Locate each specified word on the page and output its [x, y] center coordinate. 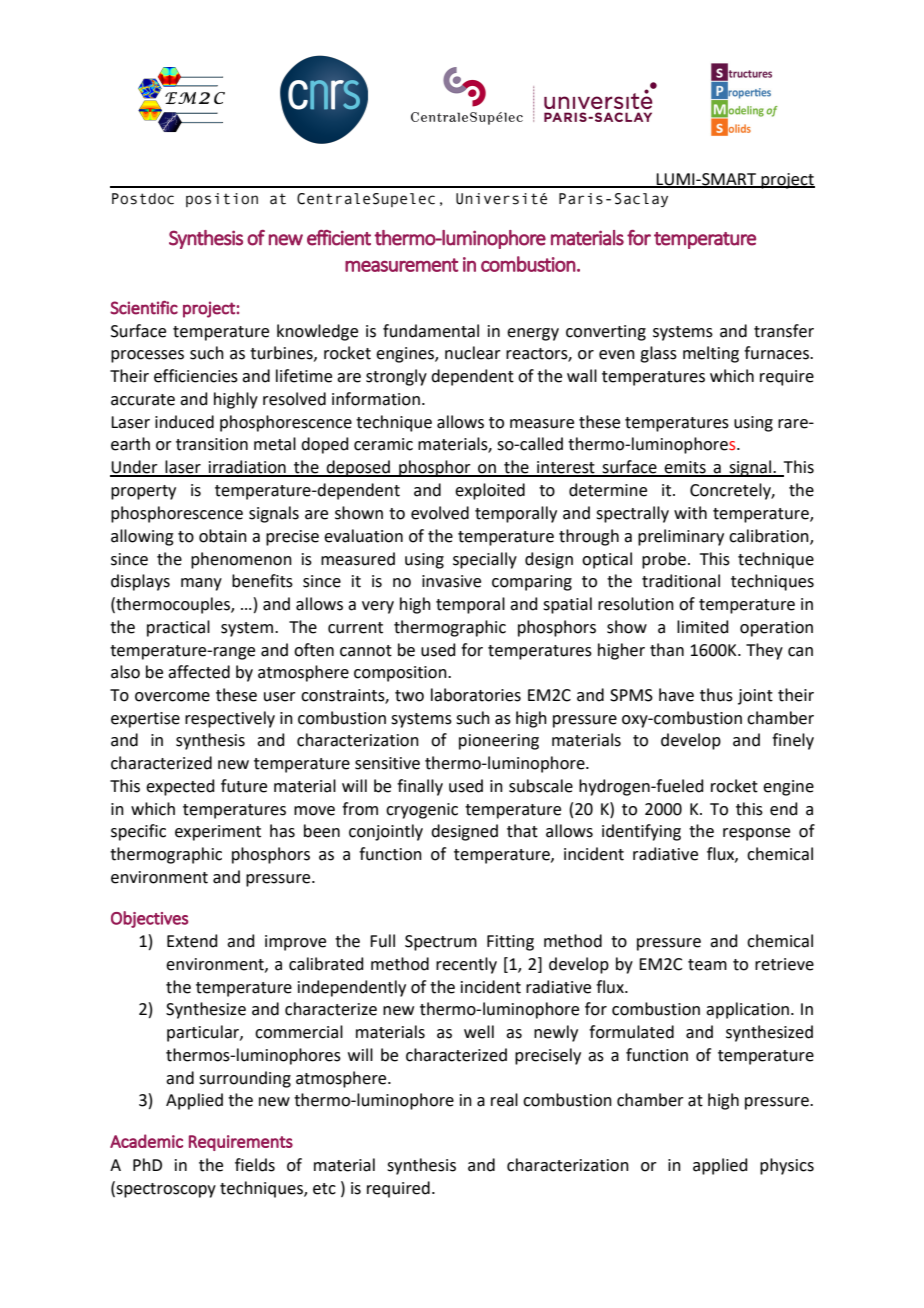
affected [199, 672]
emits [685, 468]
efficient [339, 238]
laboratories [476, 695]
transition [212, 444]
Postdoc [143, 199]
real [504, 1100]
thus [716, 695]
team [707, 965]
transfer [784, 331]
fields [255, 1165]
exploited [490, 491]
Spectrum [441, 943]
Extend [192, 941]
